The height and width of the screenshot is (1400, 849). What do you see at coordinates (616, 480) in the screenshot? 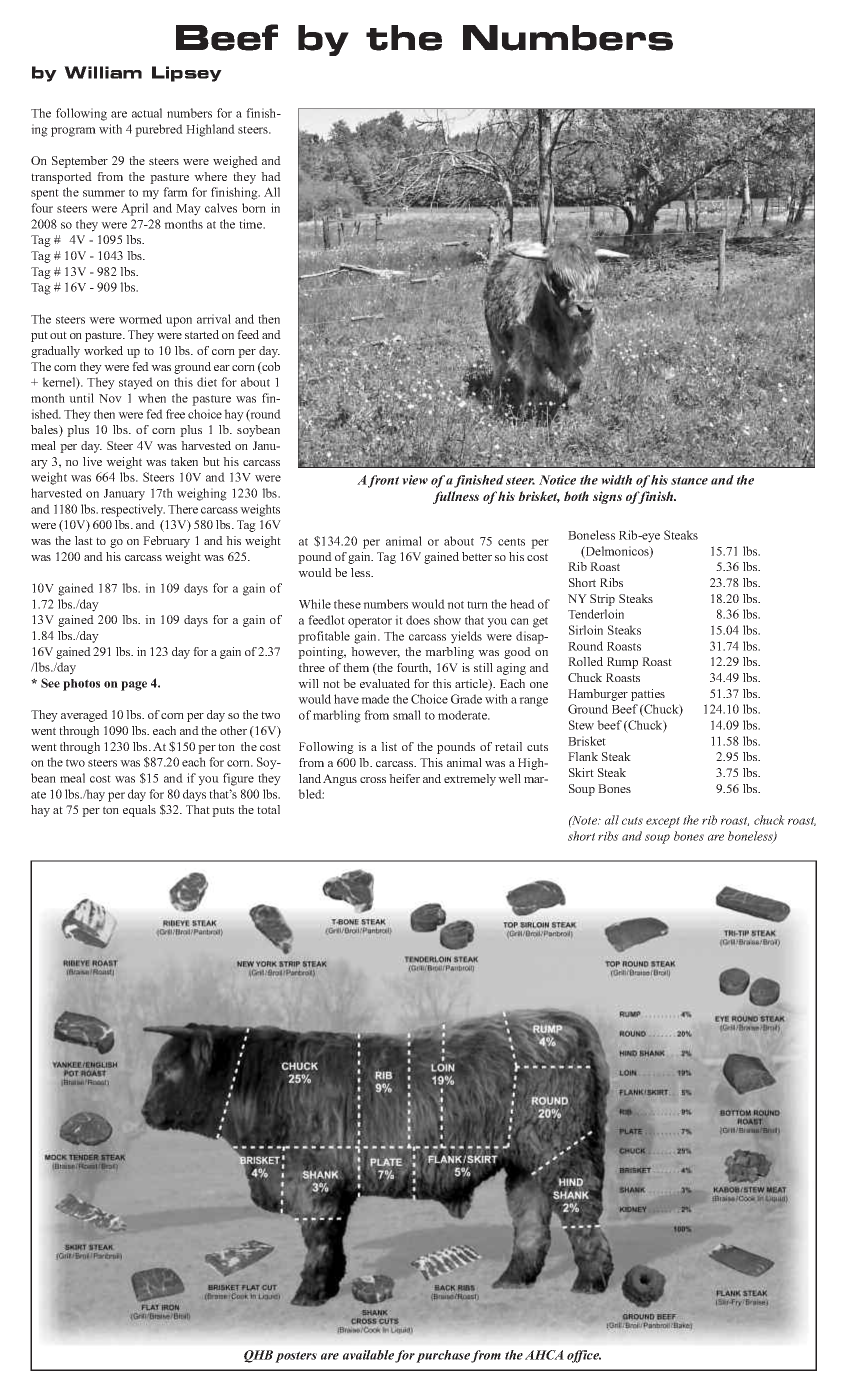
I see `width` at bounding box center [616, 480].
